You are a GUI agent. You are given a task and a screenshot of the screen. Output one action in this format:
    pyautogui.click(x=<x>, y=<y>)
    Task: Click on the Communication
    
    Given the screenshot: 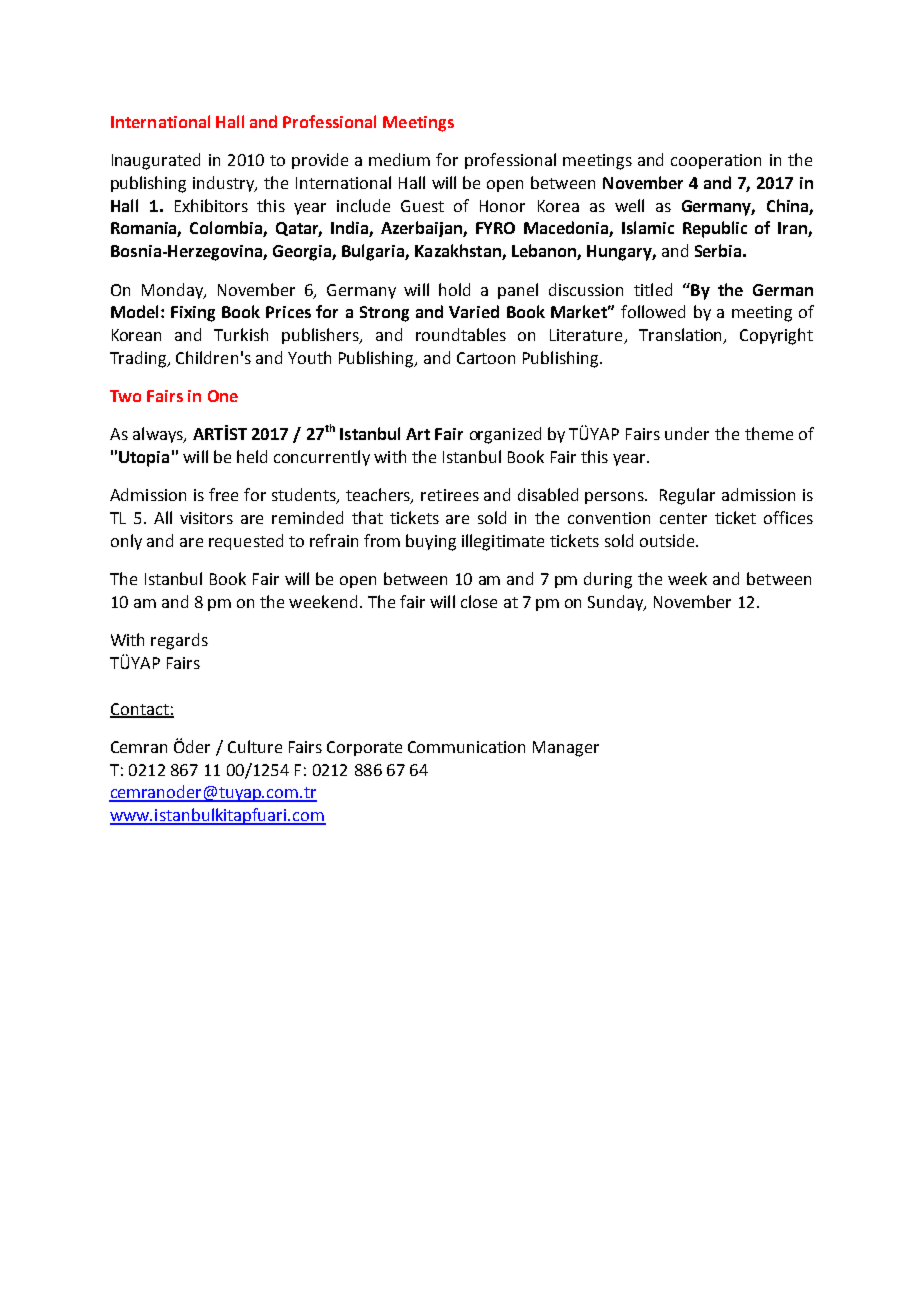 What is the action you would take?
    pyautogui.click(x=466, y=747)
